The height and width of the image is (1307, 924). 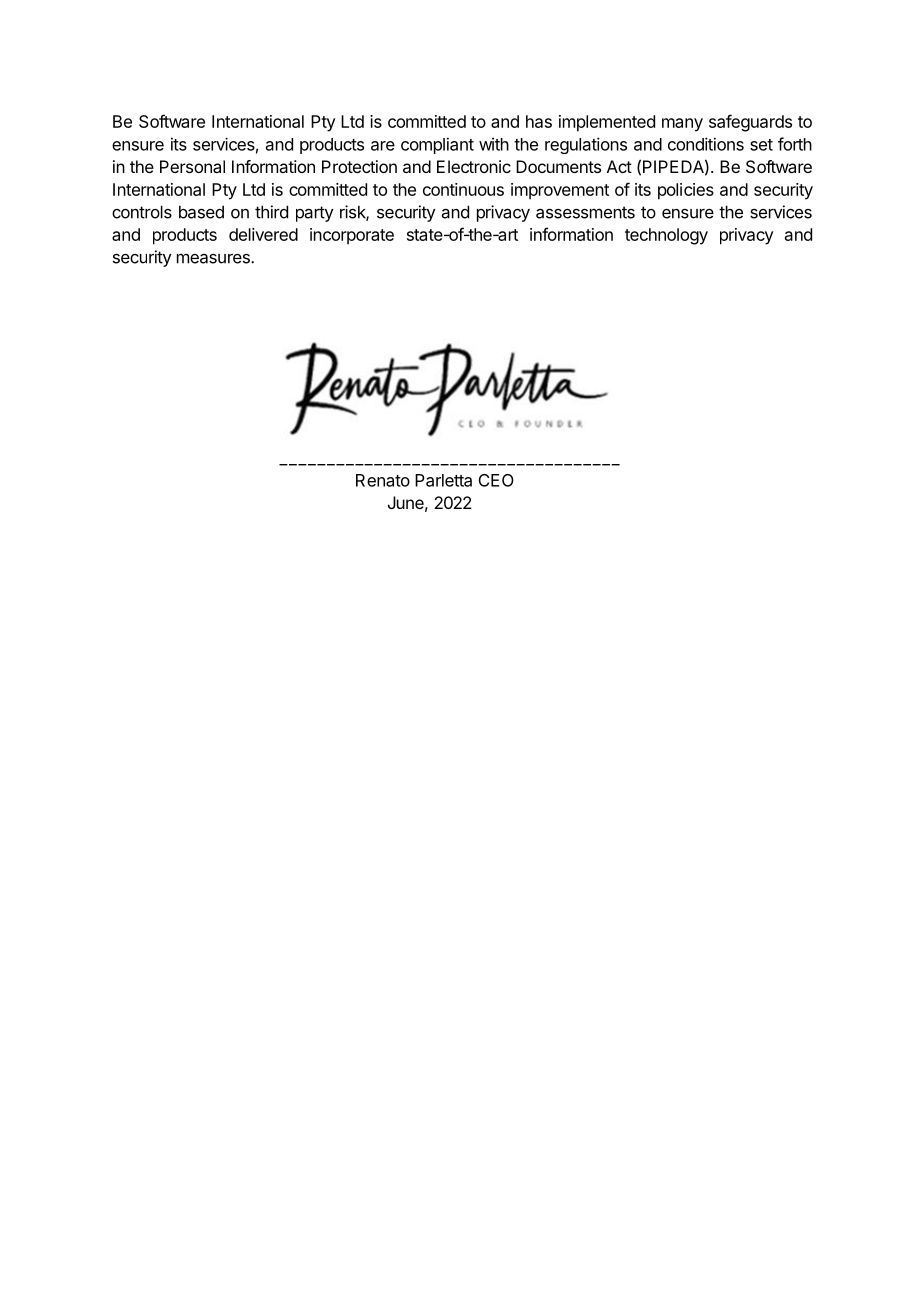 I want to click on assessments, so click(x=585, y=212).
